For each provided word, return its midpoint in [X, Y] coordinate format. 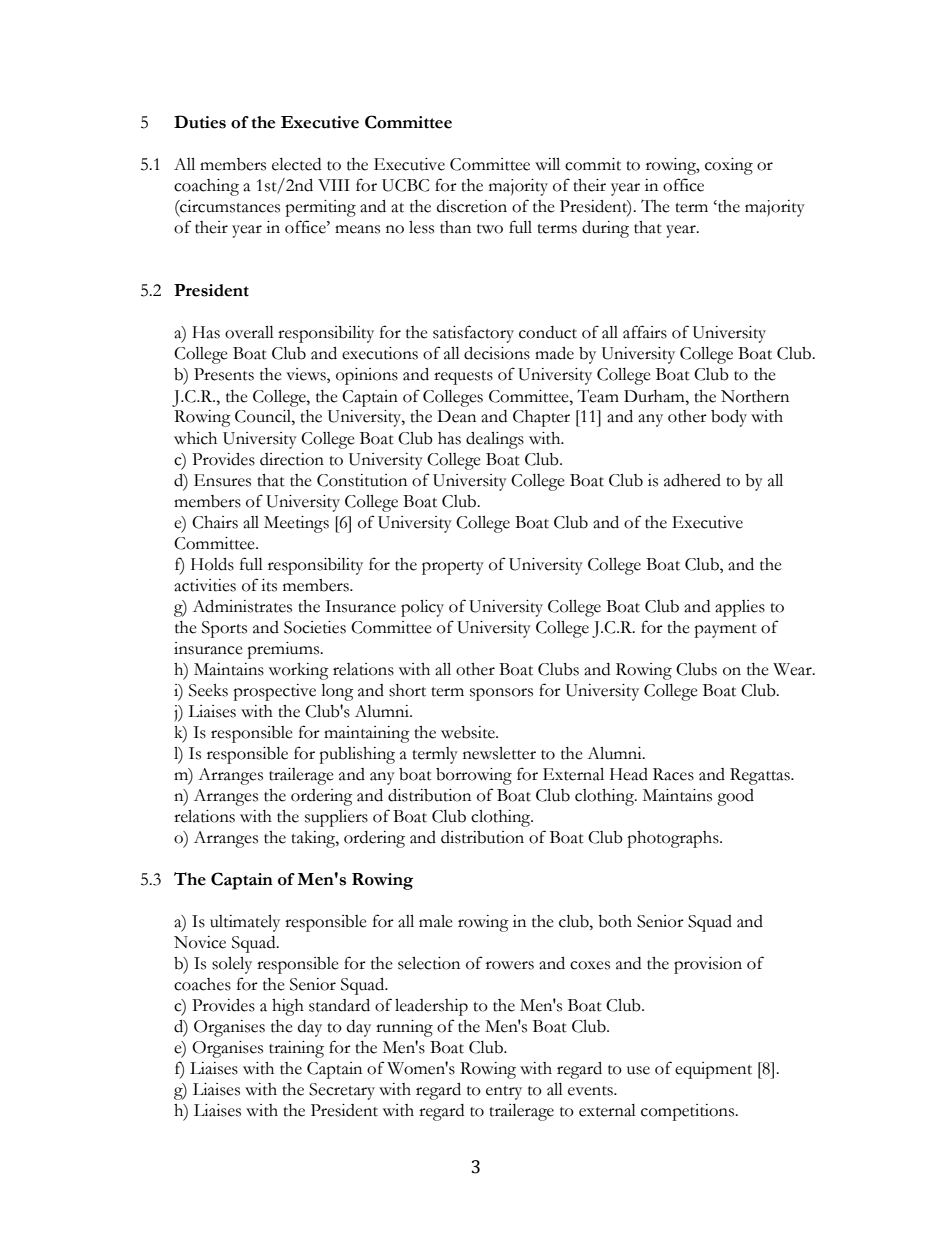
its [269, 585]
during [605, 229]
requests [463, 378]
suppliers [336, 818]
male [436, 921]
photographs [674, 839]
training [296, 1049]
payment [725, 631]
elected [296, 164]
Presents [224, 374]
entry [504, 1093]
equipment [713, 1070]
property [453, 568]
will [547, 164]
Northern [755, 396]
